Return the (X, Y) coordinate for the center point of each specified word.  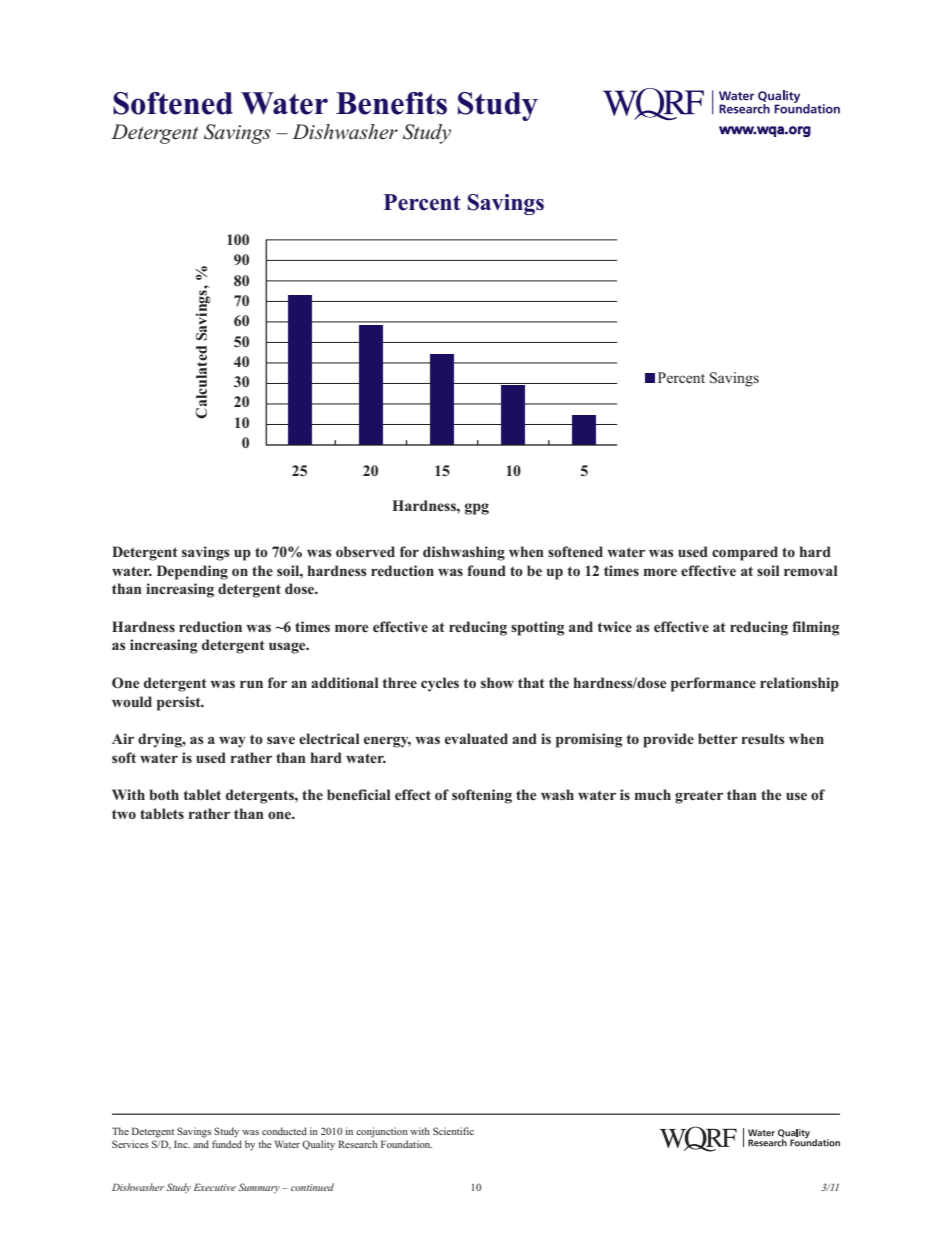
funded (227, 1144)
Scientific (453, 1131)
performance (713, 684)
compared (745, 553)
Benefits (391, 103)
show (497, 682)
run (251, 684)
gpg (477, 509)
